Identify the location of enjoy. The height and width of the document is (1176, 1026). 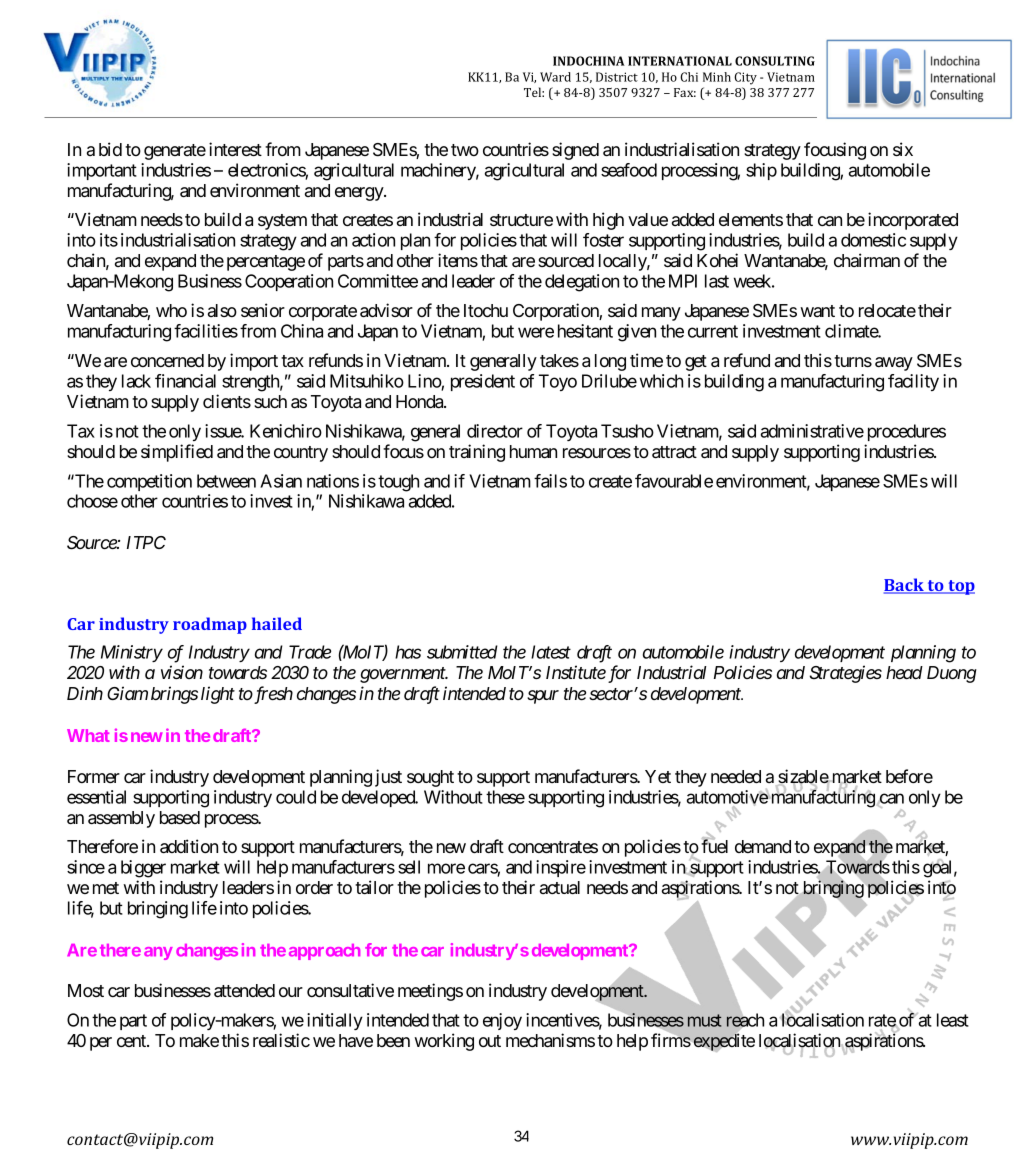
(502, 1021).
